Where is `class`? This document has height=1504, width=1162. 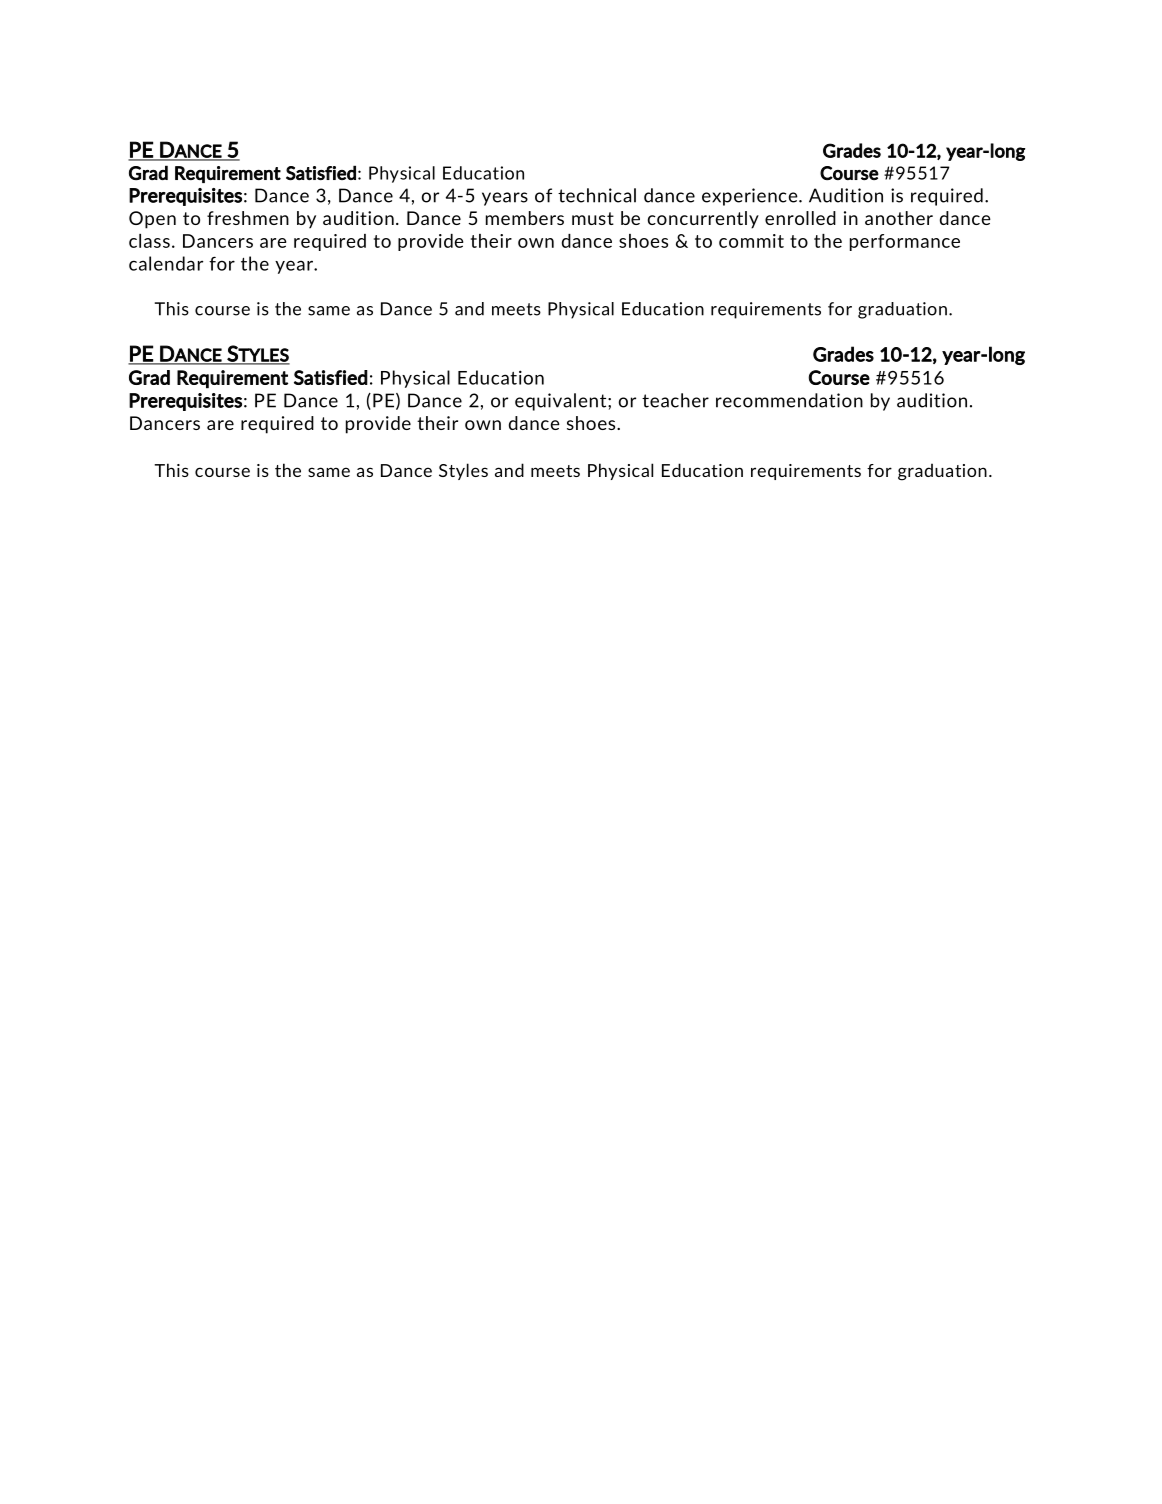
class is located at coordinates (149, 241).
